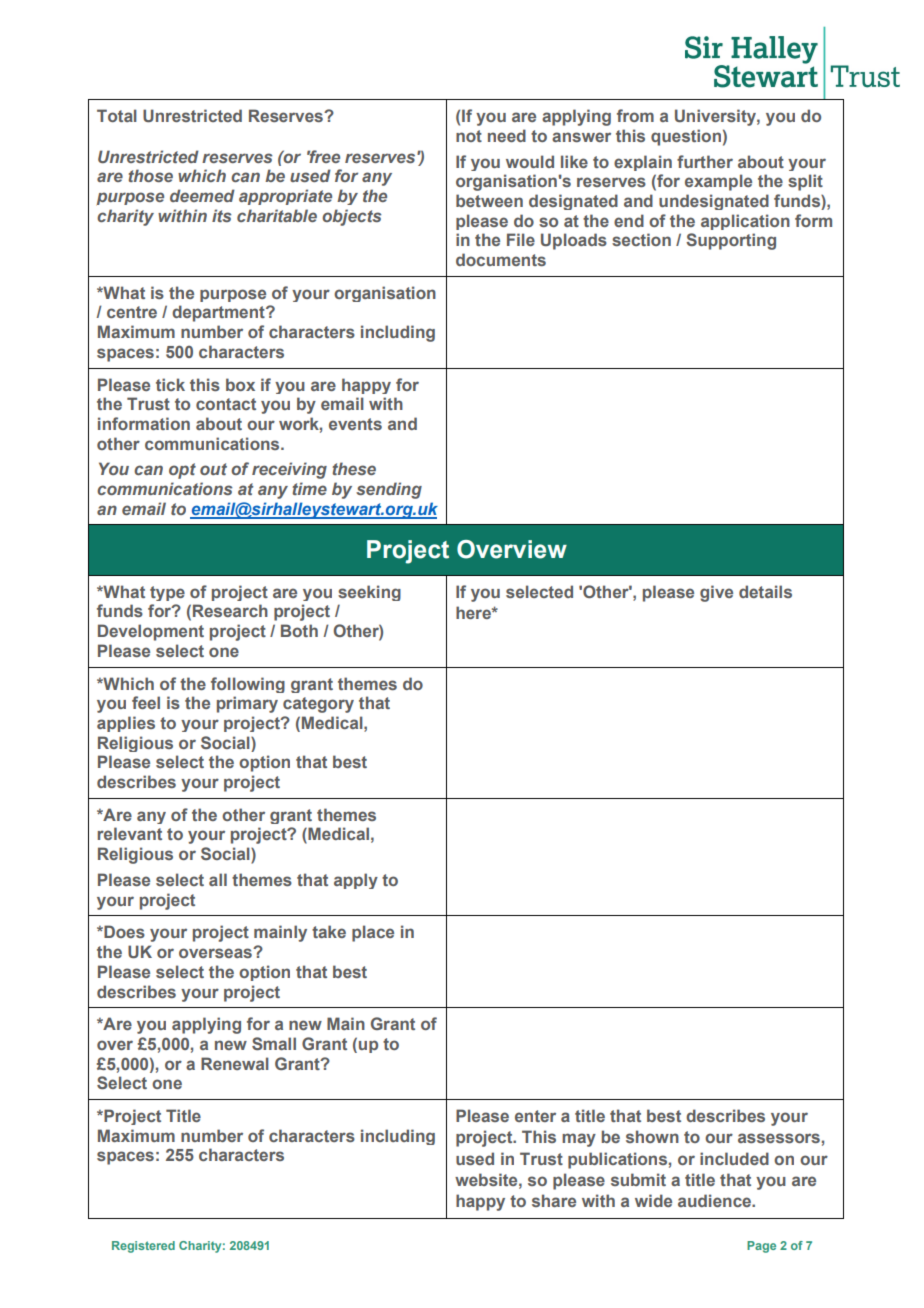 This page has width=924, height=1308. I want to click on give, so click(716, 593).
